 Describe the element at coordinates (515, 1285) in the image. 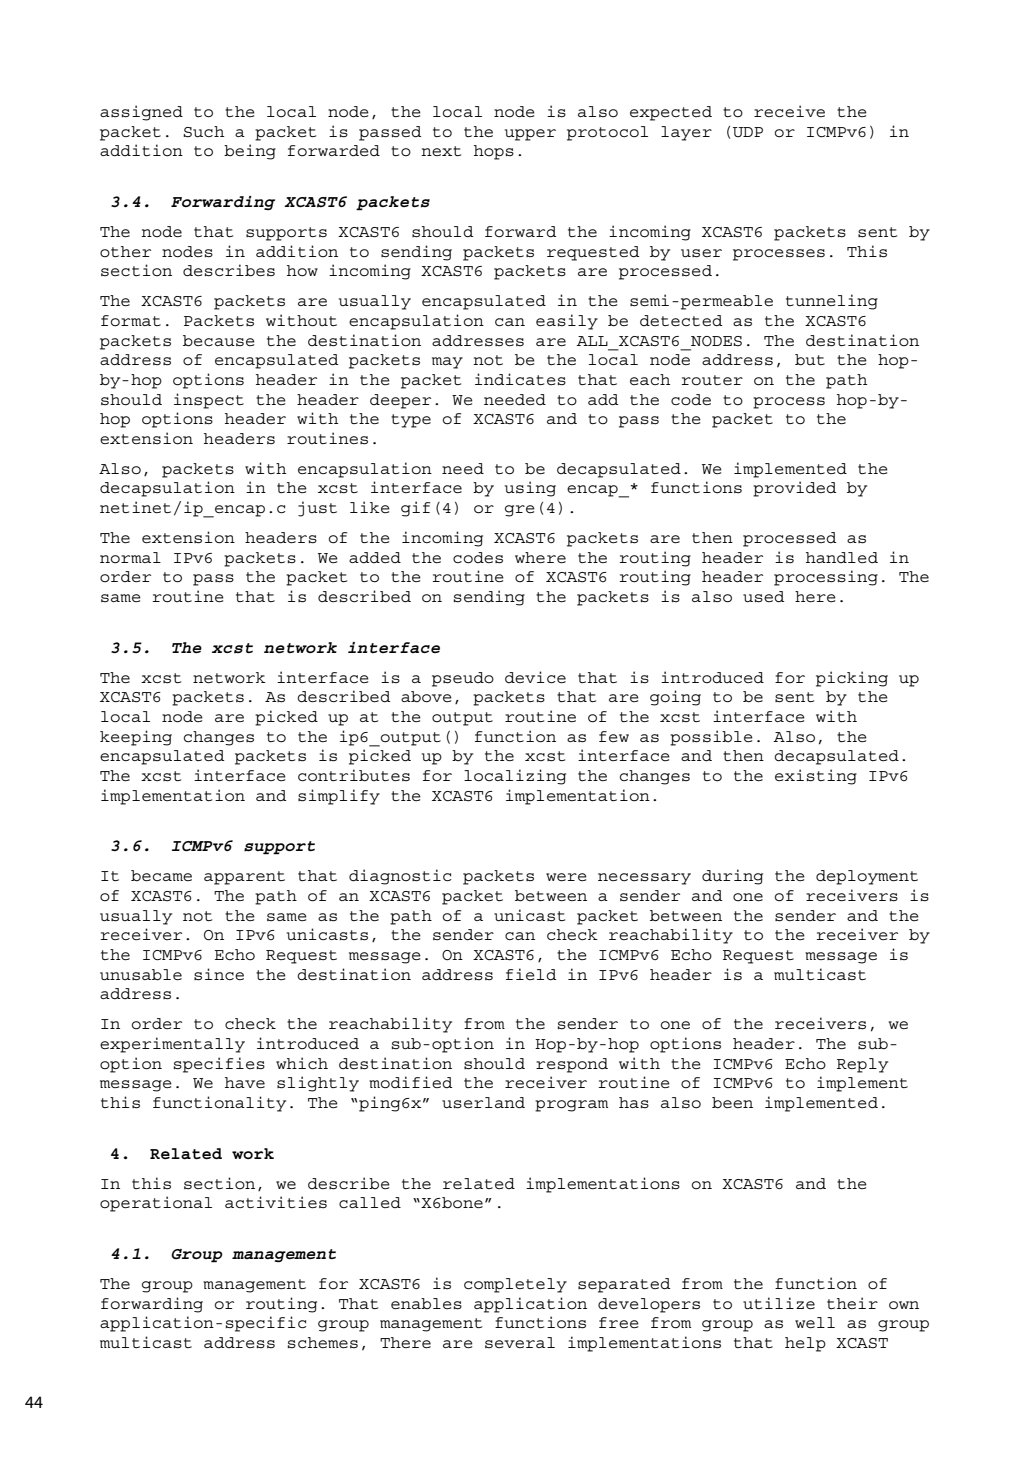

I see `completely` at that location.
